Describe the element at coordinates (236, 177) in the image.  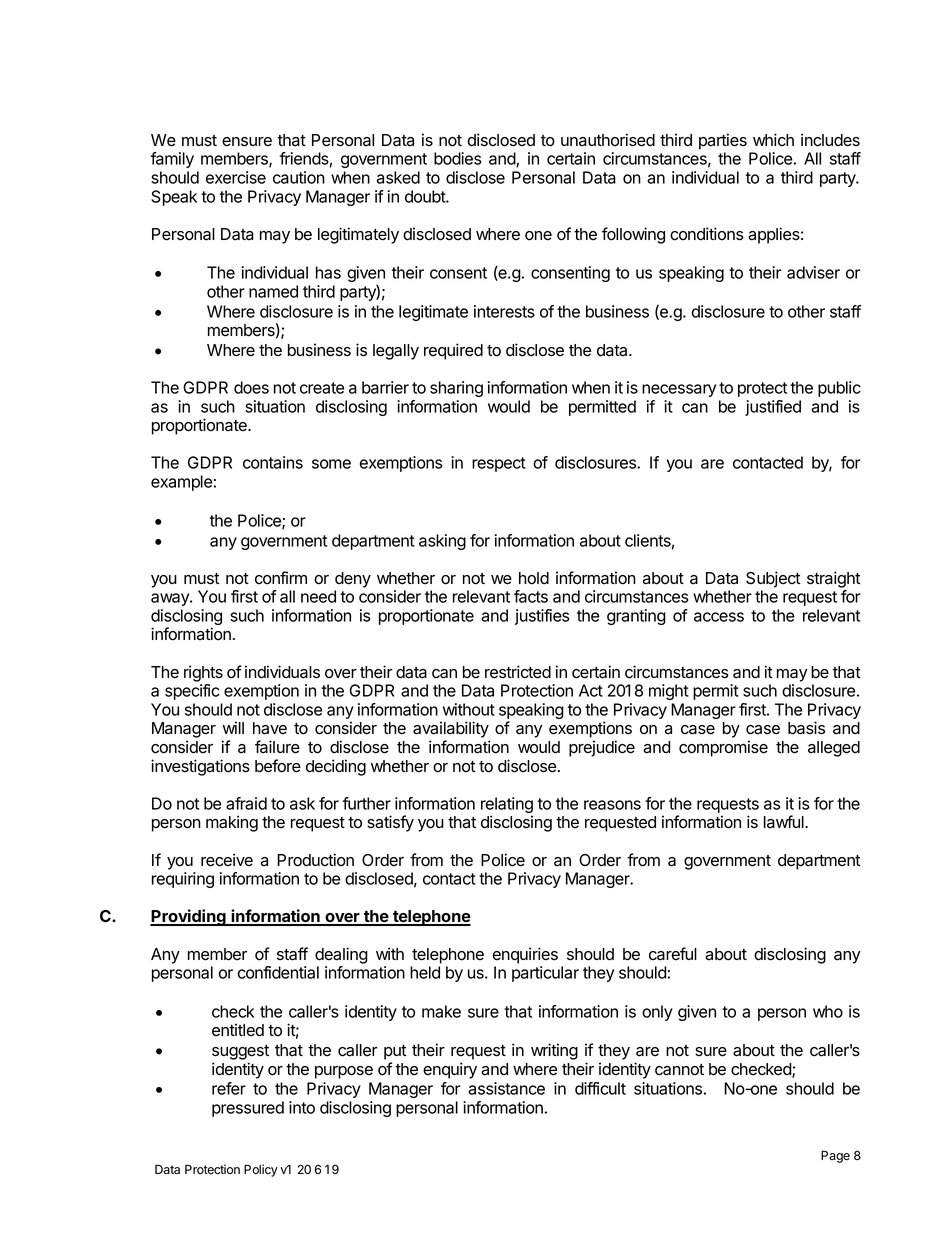
I see `exercise` at that location.
